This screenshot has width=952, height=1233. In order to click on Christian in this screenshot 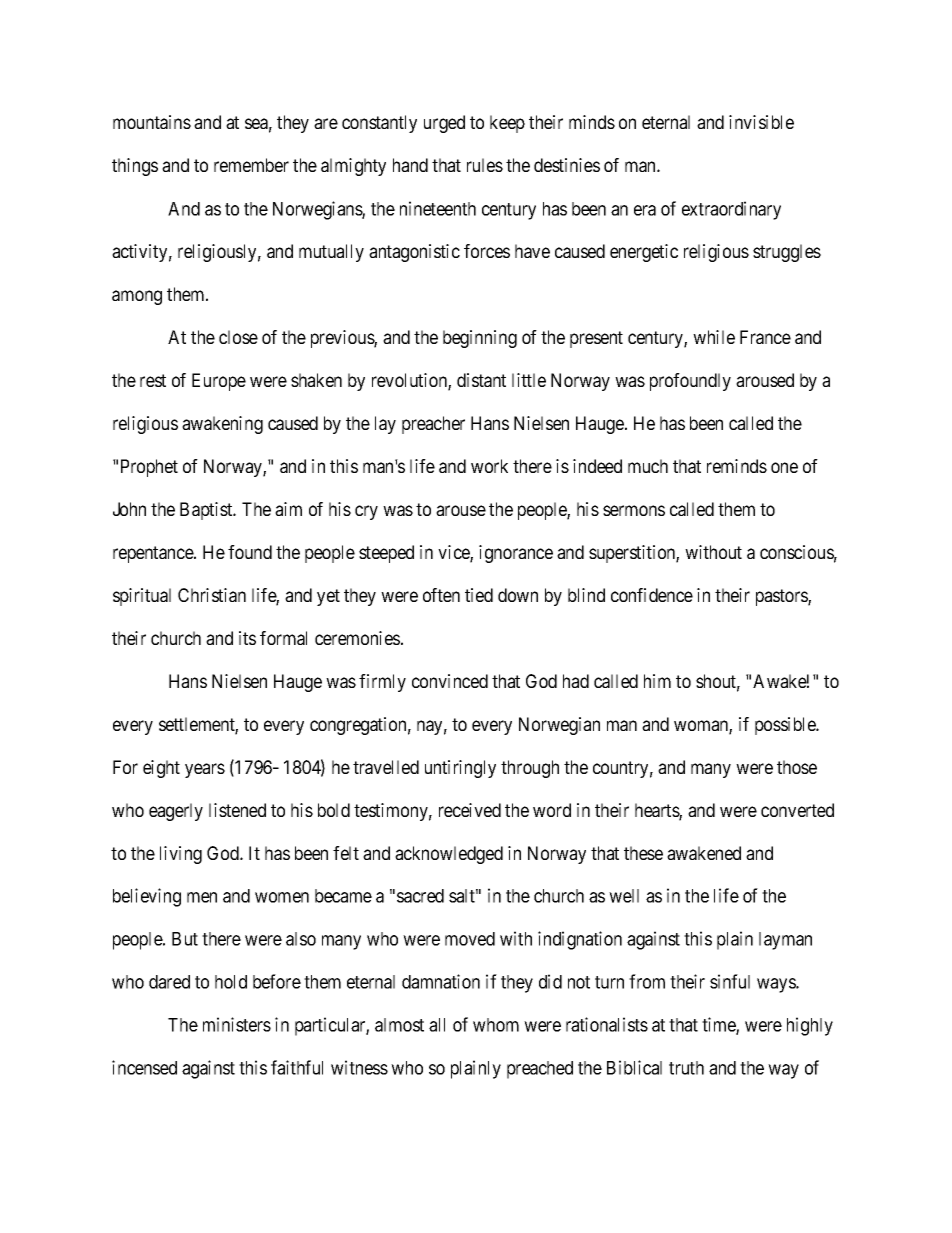, I will do `click(212, 595)`.
